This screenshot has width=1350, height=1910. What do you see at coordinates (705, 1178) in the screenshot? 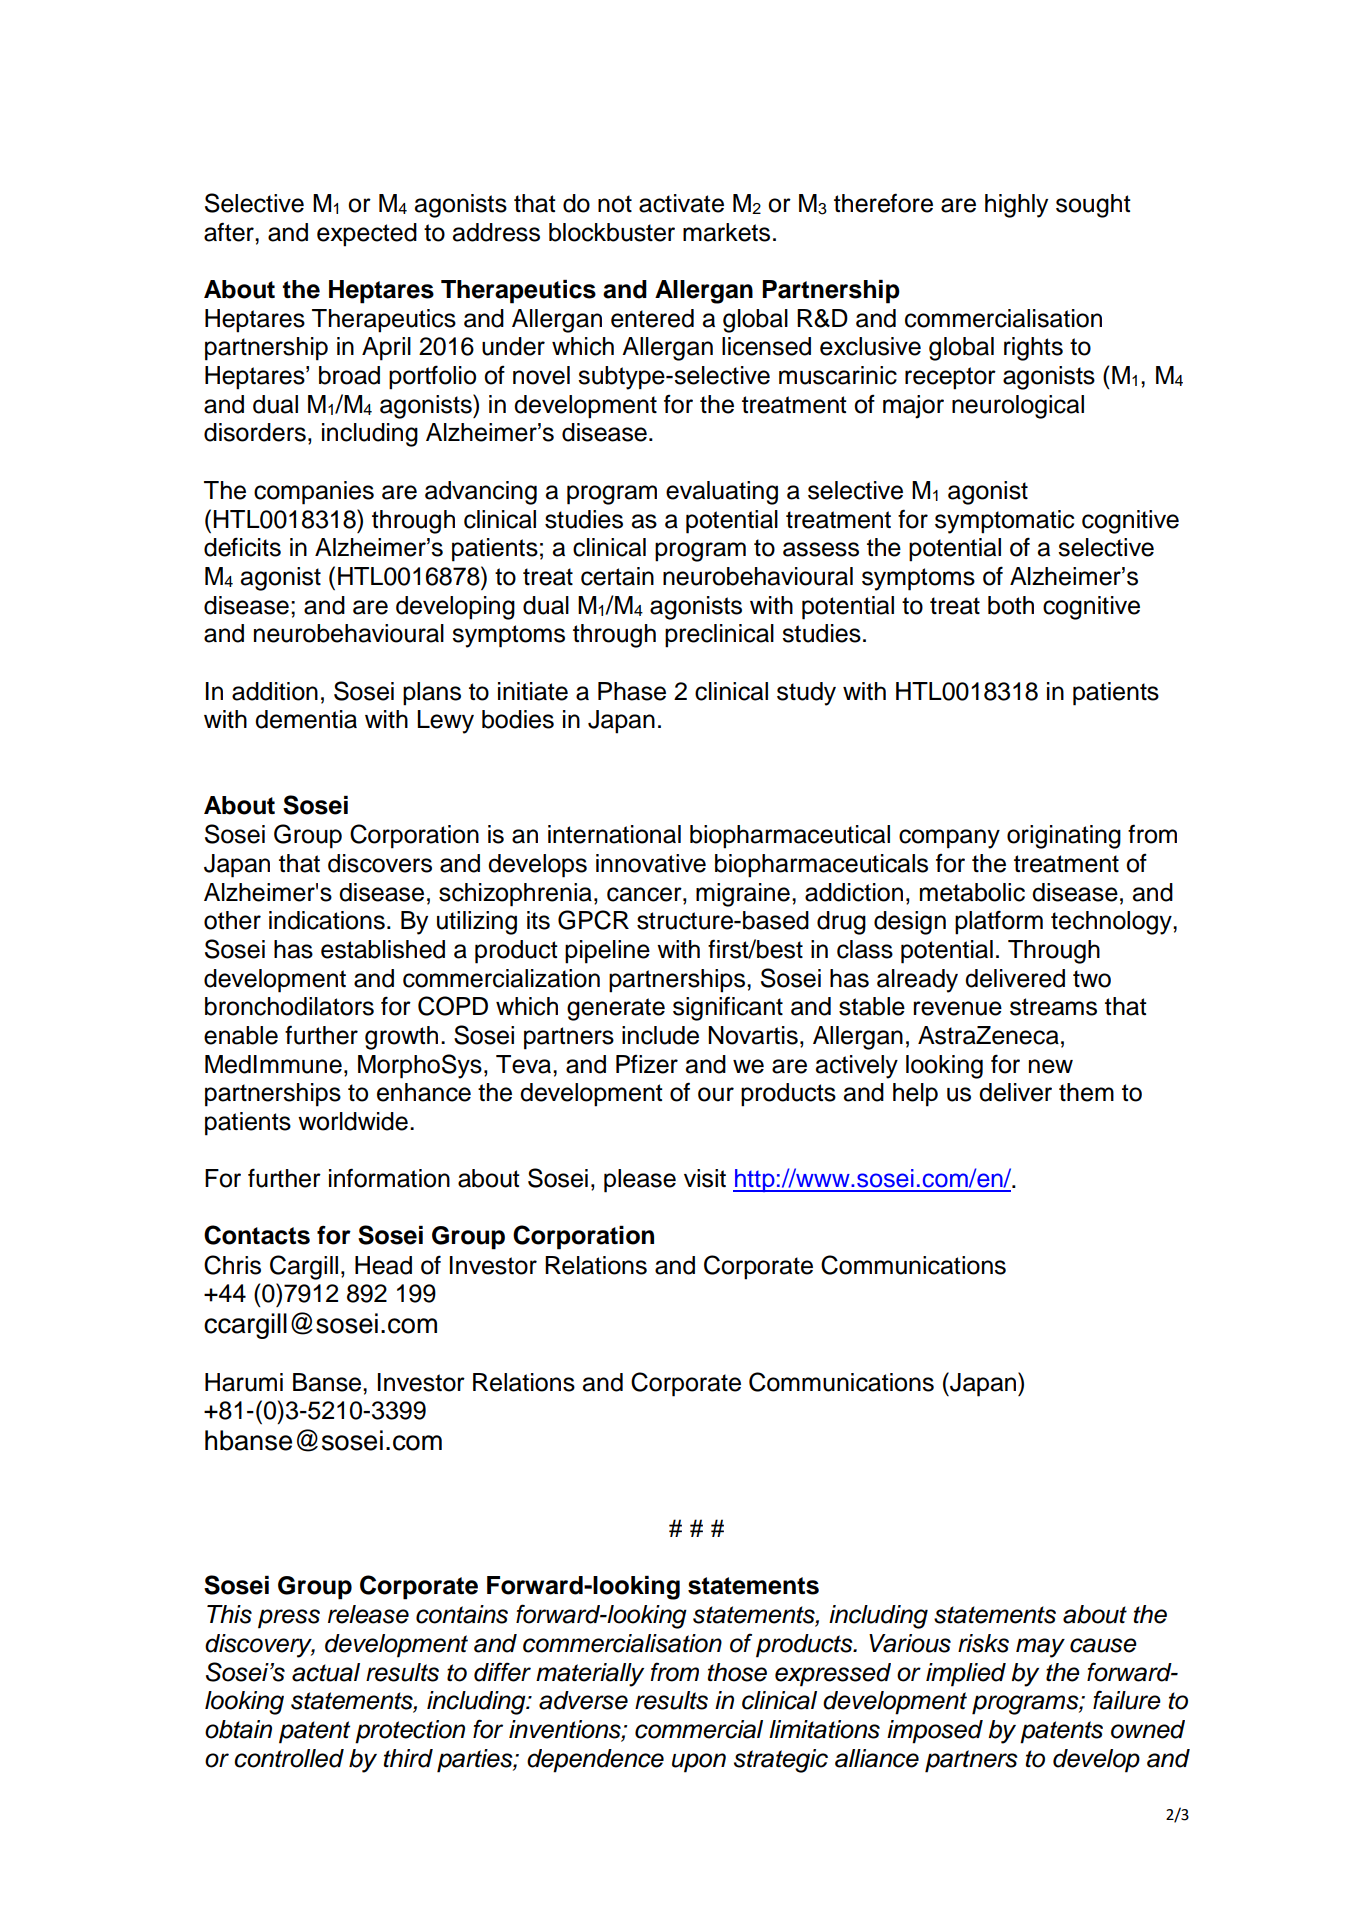
I see `visit` at bounding box center [705, 1178].
